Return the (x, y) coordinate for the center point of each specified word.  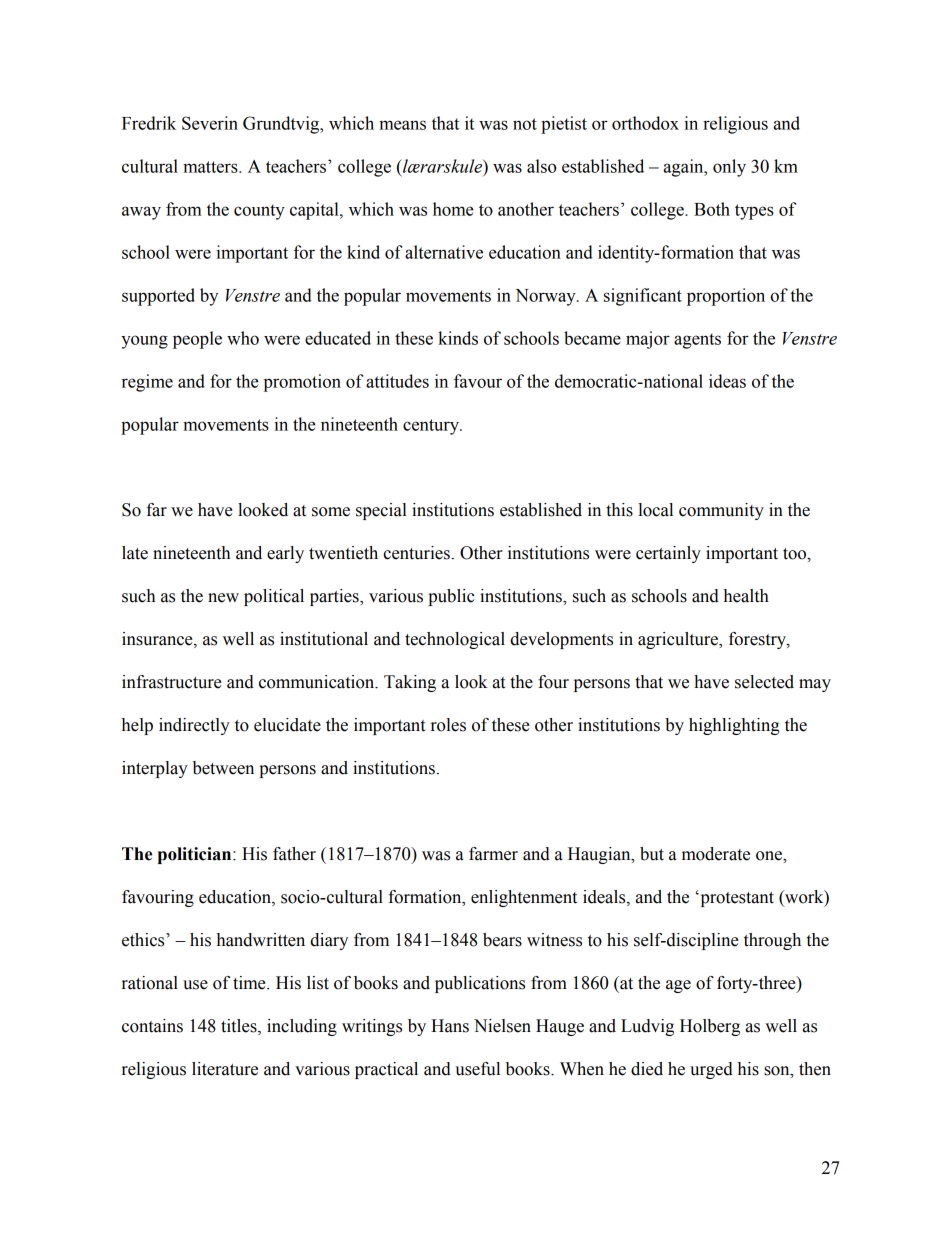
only (729, 168)
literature (225, 1069)
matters (211, 167)
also (541, 166)
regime (147, 383)
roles (448, 725)
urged (711, 1070)
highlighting (734, 726)
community (721, 511)
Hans (450, 1026)
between (223, 768)
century (432, 427)
